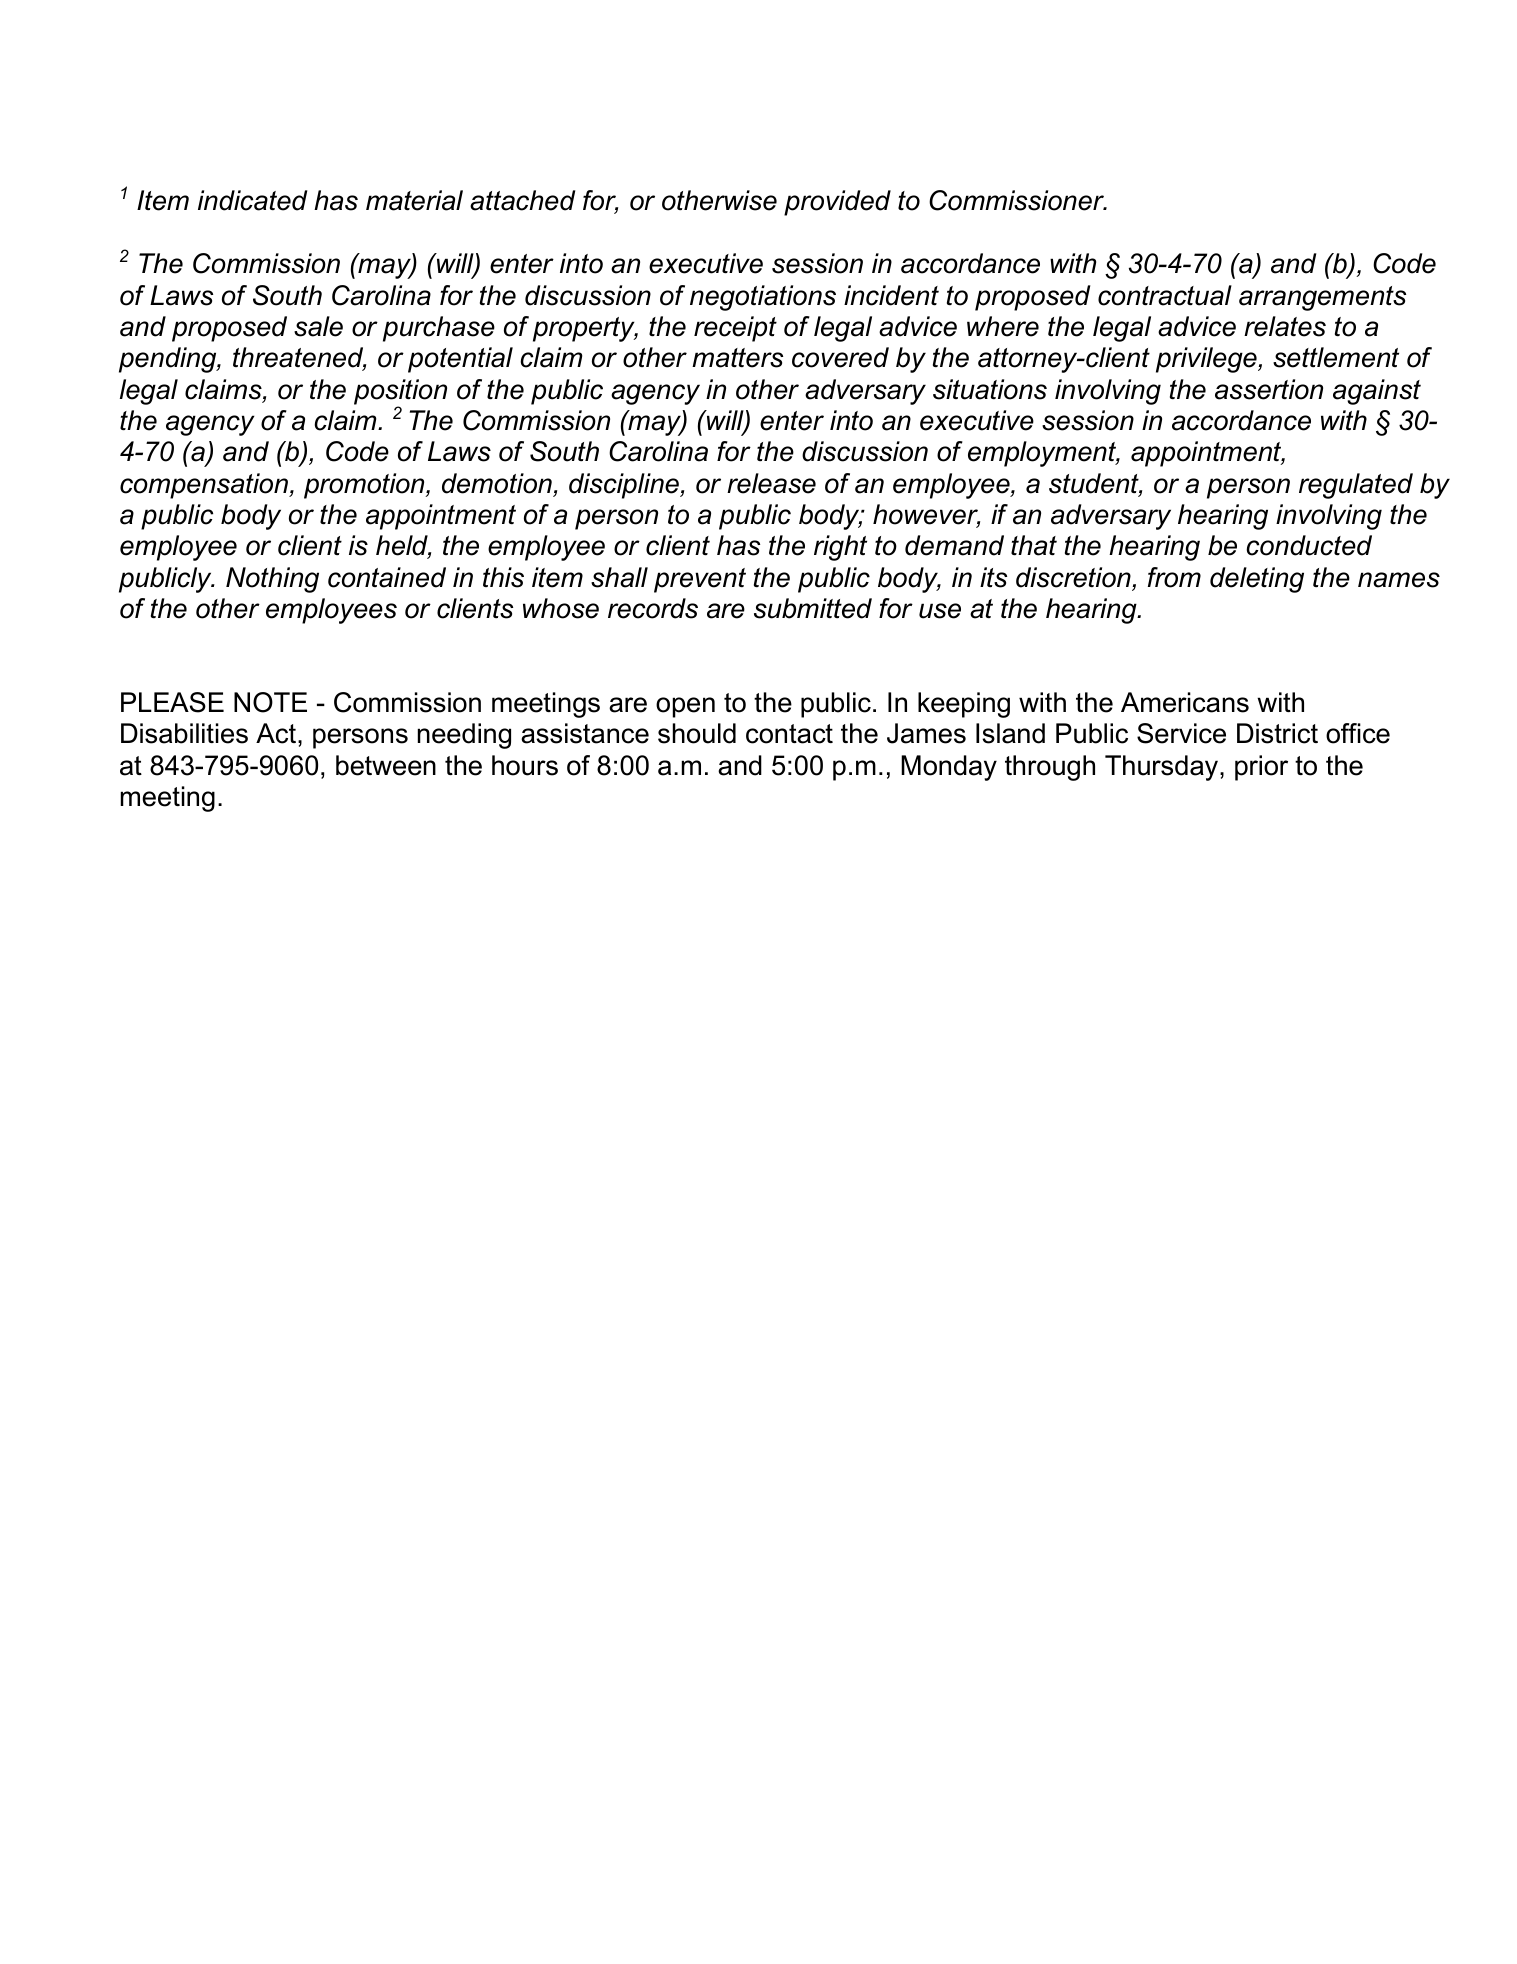 This document has height=1964, width=1517. I want to click on indicated, so click(252, 200).
